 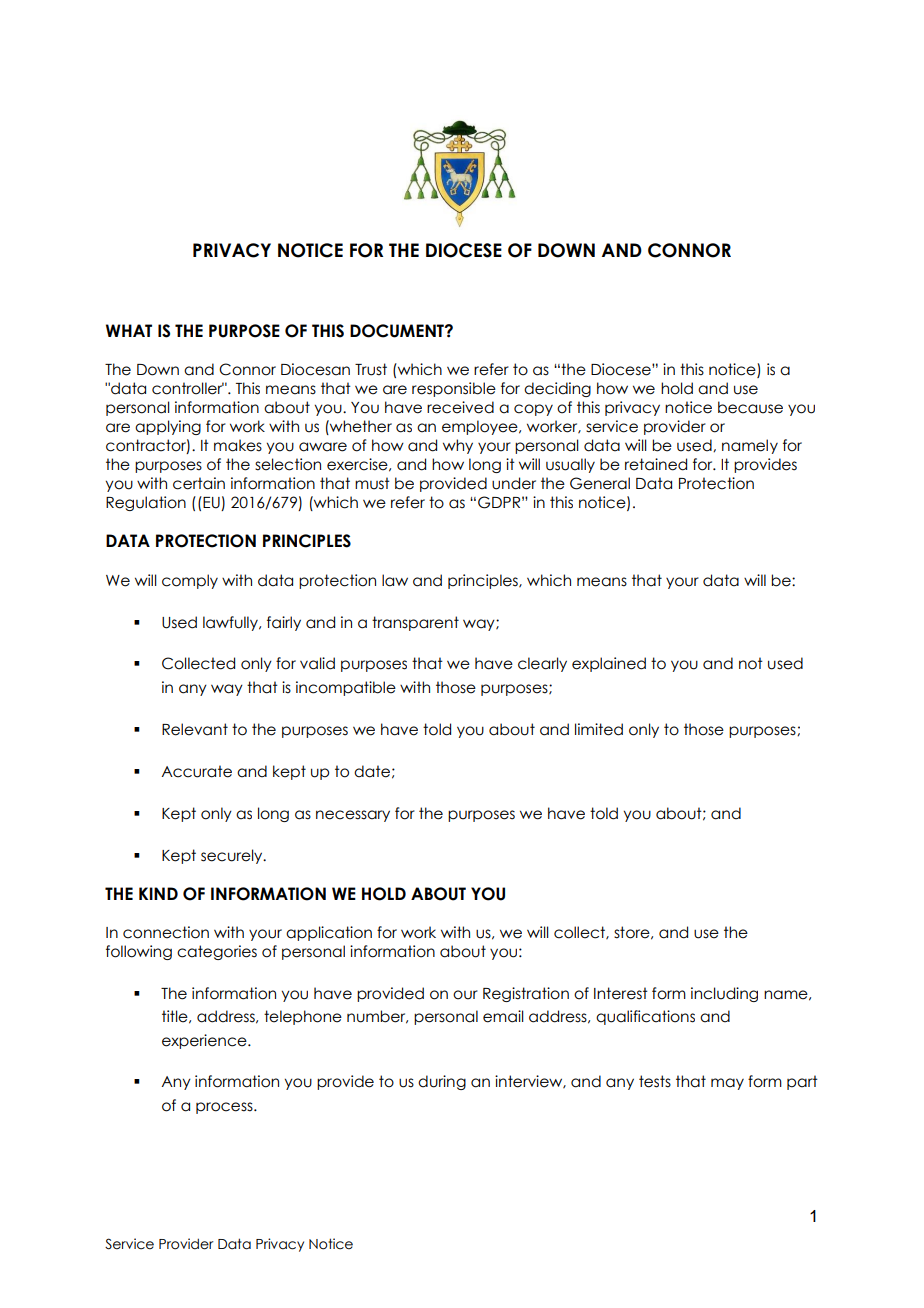 What do you see at coordinates (454, 389) in the screenshot?
I see `responsible` at bounding box center [454, 389].
